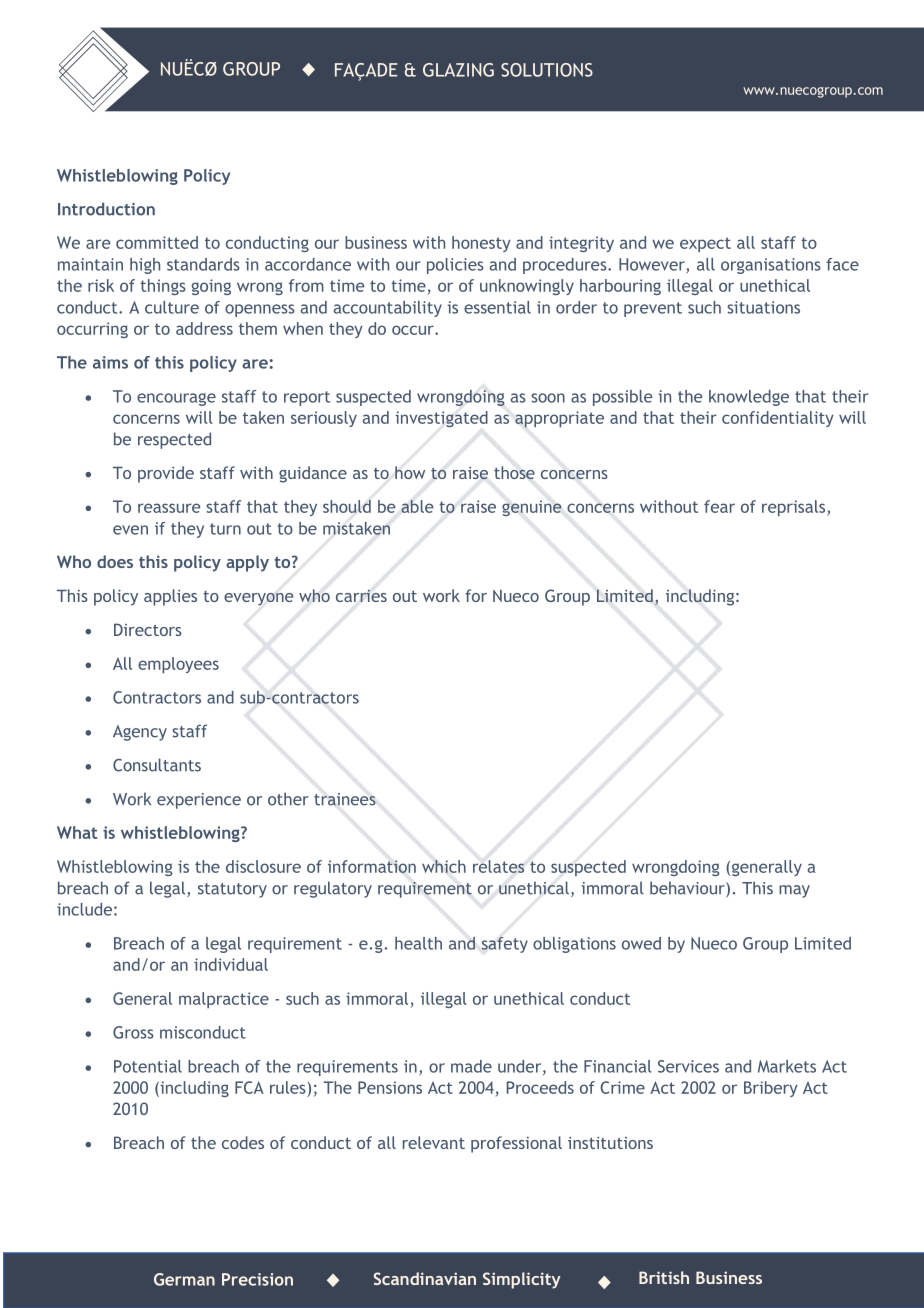 Image resolution: width=924 pixels, height=1308 pixels. Describe the element at coordinates (418, 943) in the screenshot. I see `health` at that location.
